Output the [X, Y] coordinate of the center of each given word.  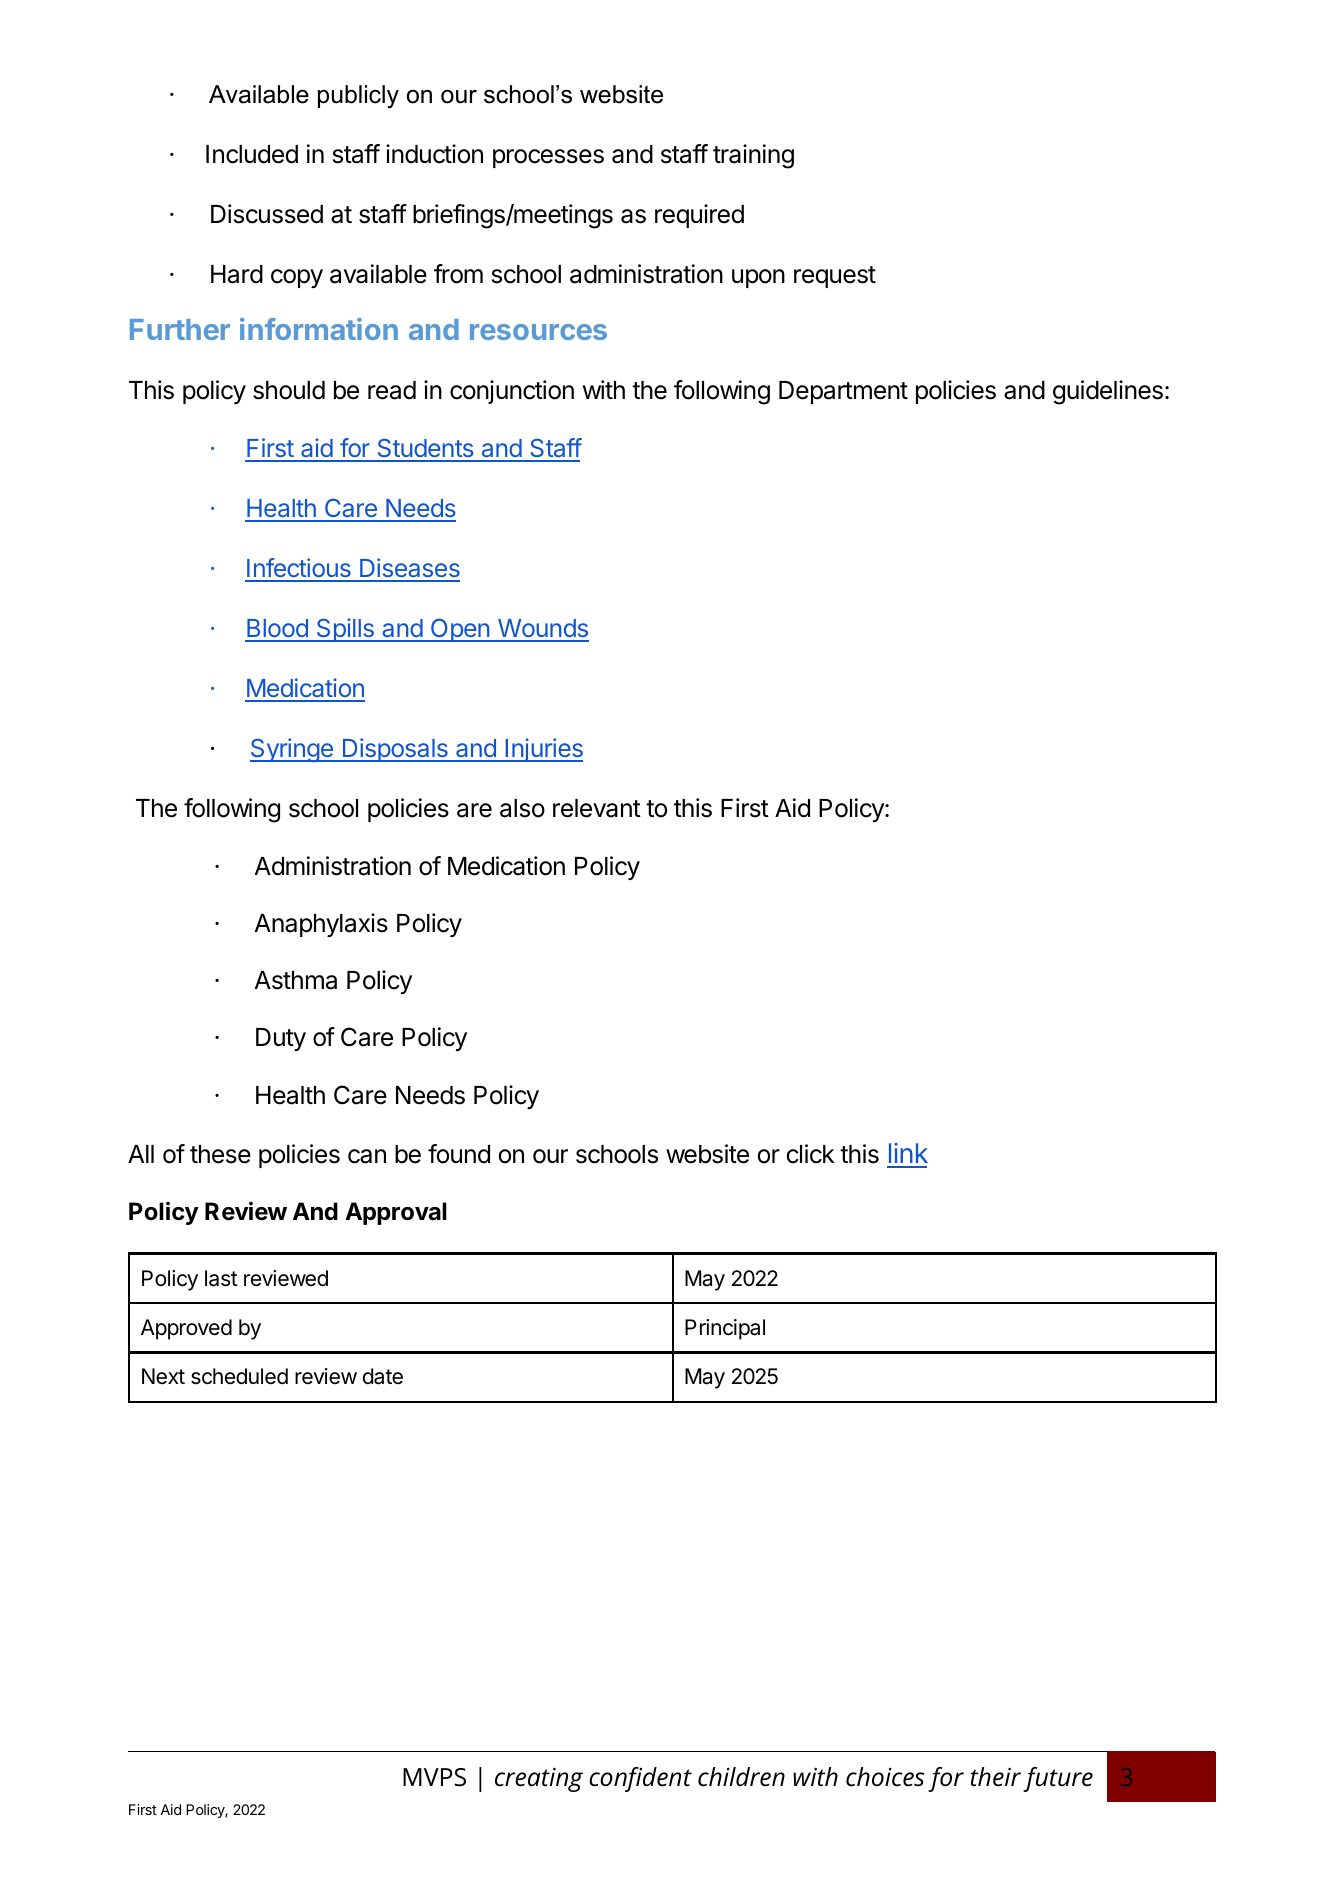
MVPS [434, 1777]
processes [548, 158]
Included [252, 154]
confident [640, 1779]
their [995, 1777]
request [835, 277]
